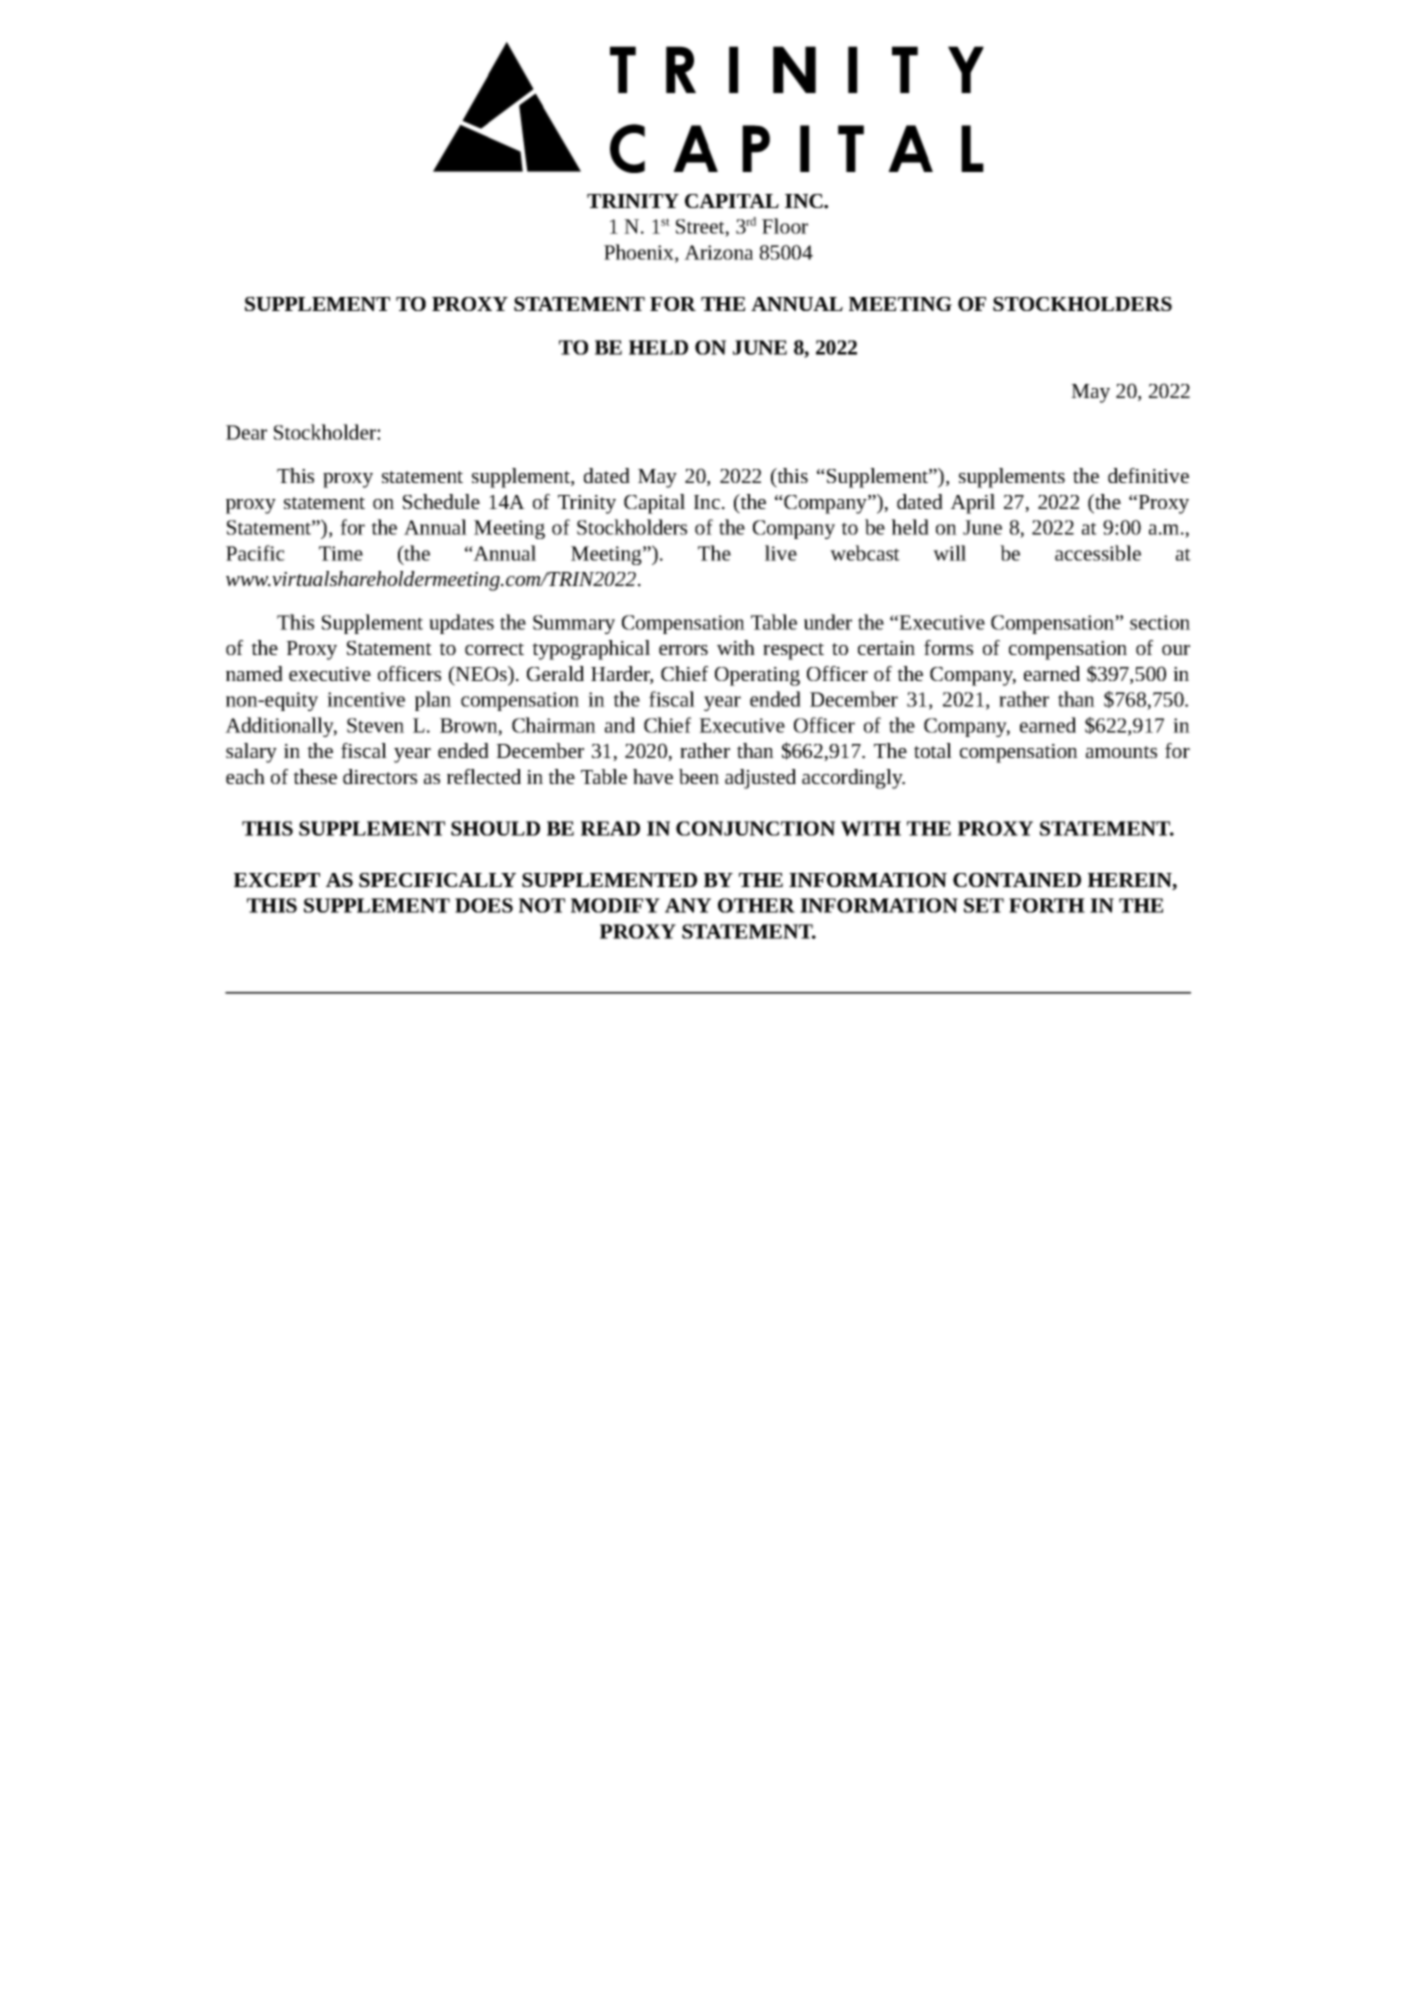 The height and width of the screenshot is (2007, 1418). I want to click on Arizona, so click(718, 252).
